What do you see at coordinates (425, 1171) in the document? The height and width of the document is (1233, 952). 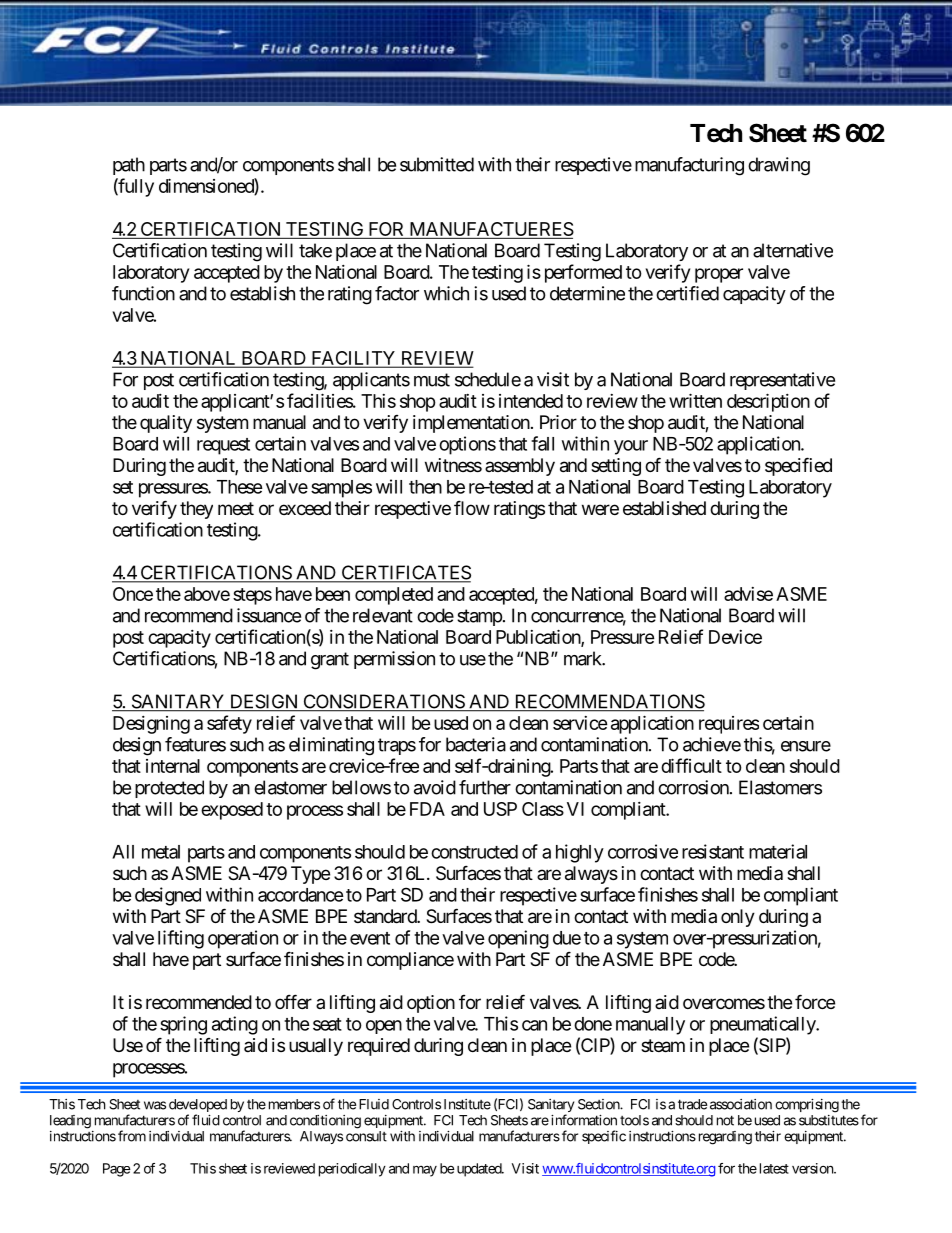 I see `may` at bounding box center [425, 1171].
